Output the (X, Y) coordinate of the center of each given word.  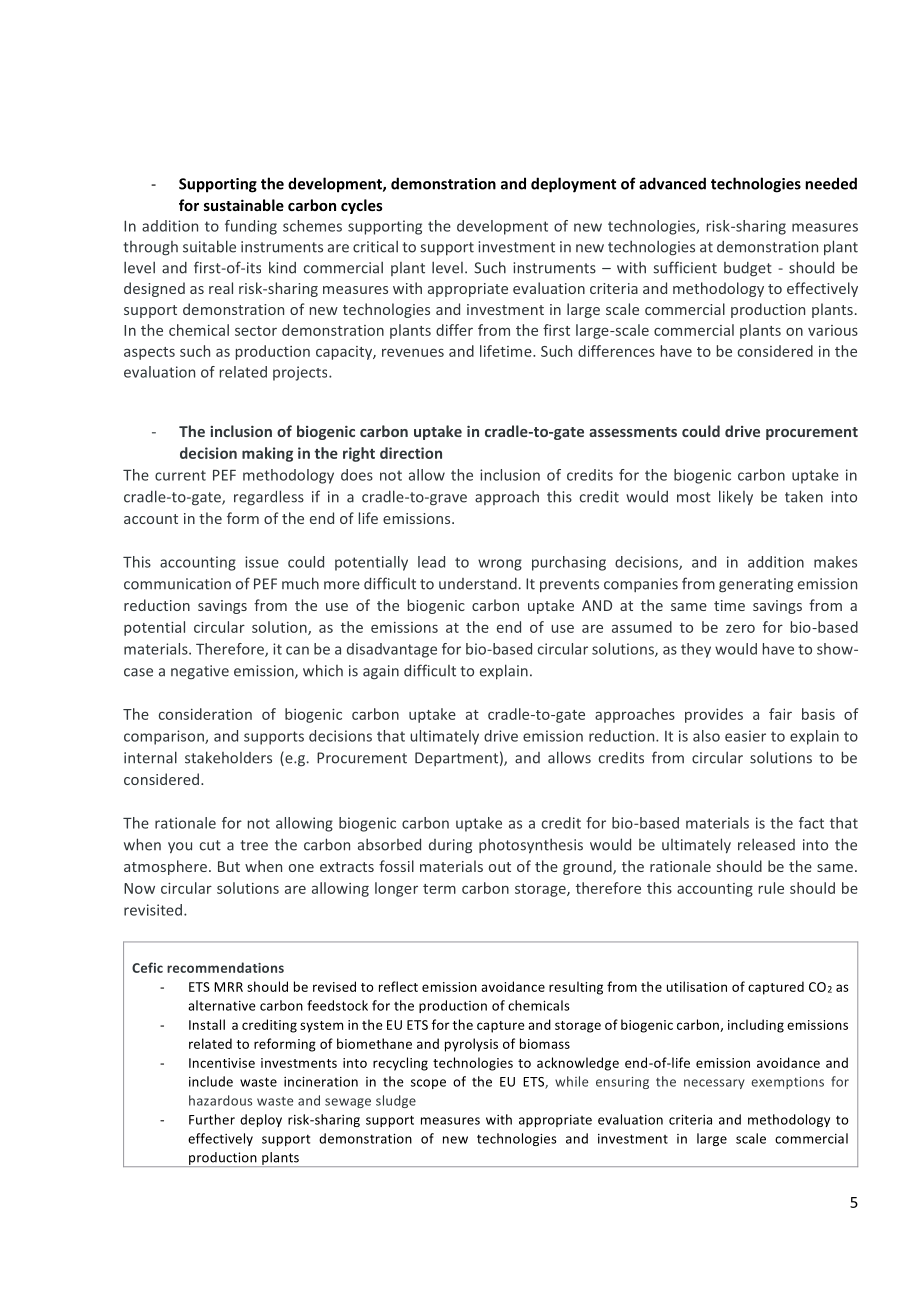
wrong (500, 565)
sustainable (244, 205)
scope (428, 1084)
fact (811, 823)
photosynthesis (531, 845)
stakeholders (228, 757)
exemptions (787, 1083)
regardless (269, 498)
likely (736, 497)
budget (748, 269)
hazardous (220, 1100)
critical (375, 246)
